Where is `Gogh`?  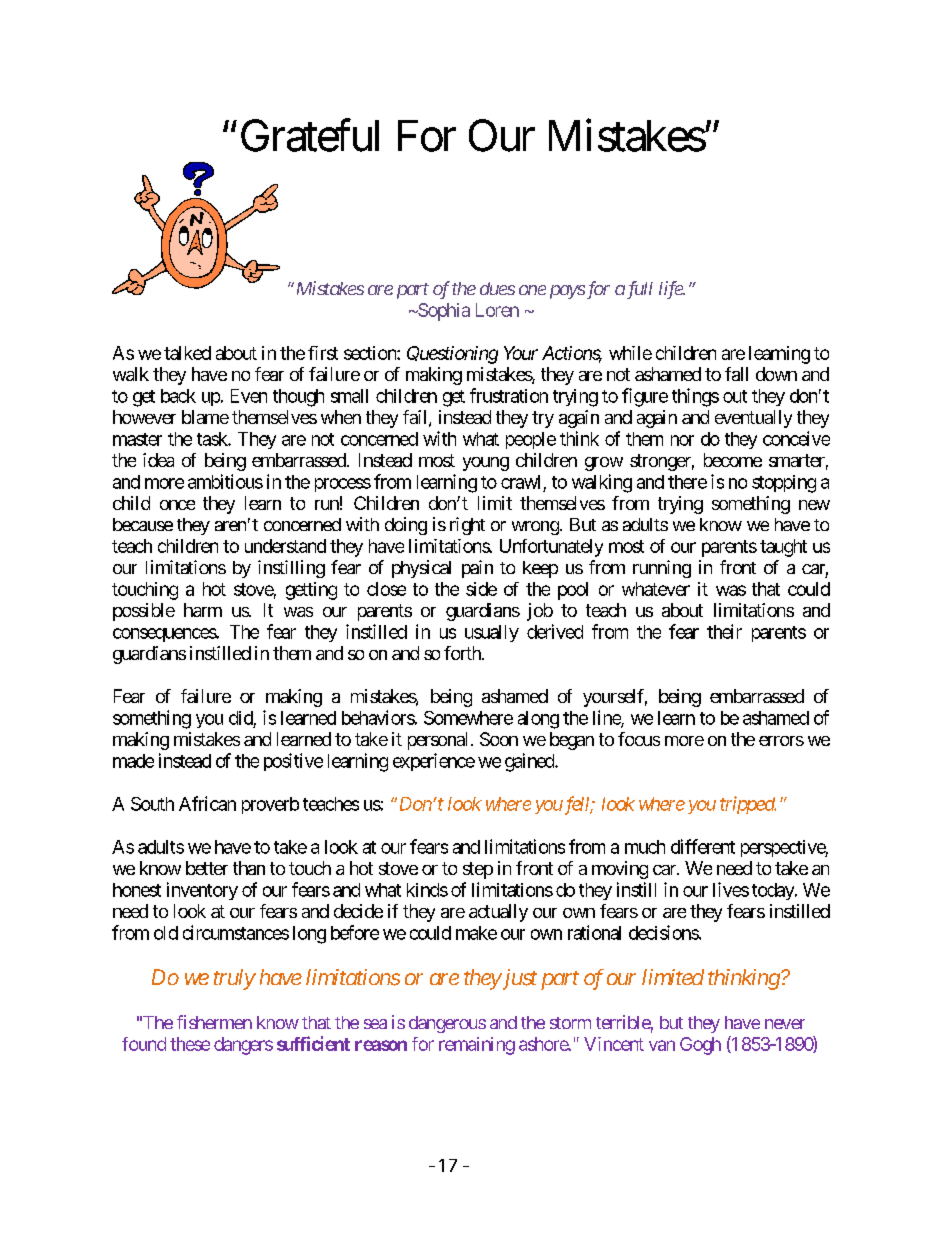 Gogh is located at coordinates (700, 1046).
